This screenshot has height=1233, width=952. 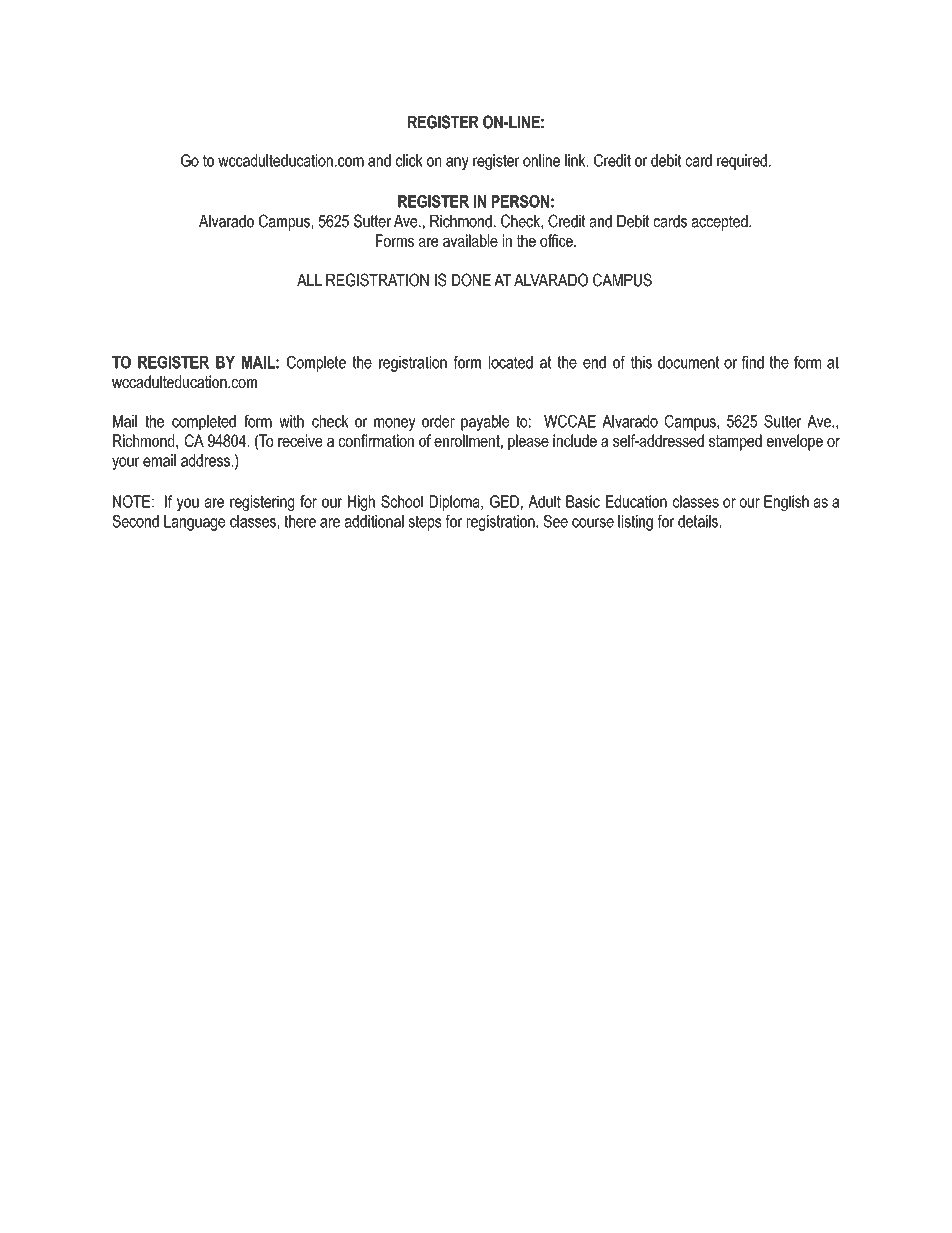 What do you see at coordinates (511, 362) in the screenshot?
I see `located` at bounding box center [511, 362].
